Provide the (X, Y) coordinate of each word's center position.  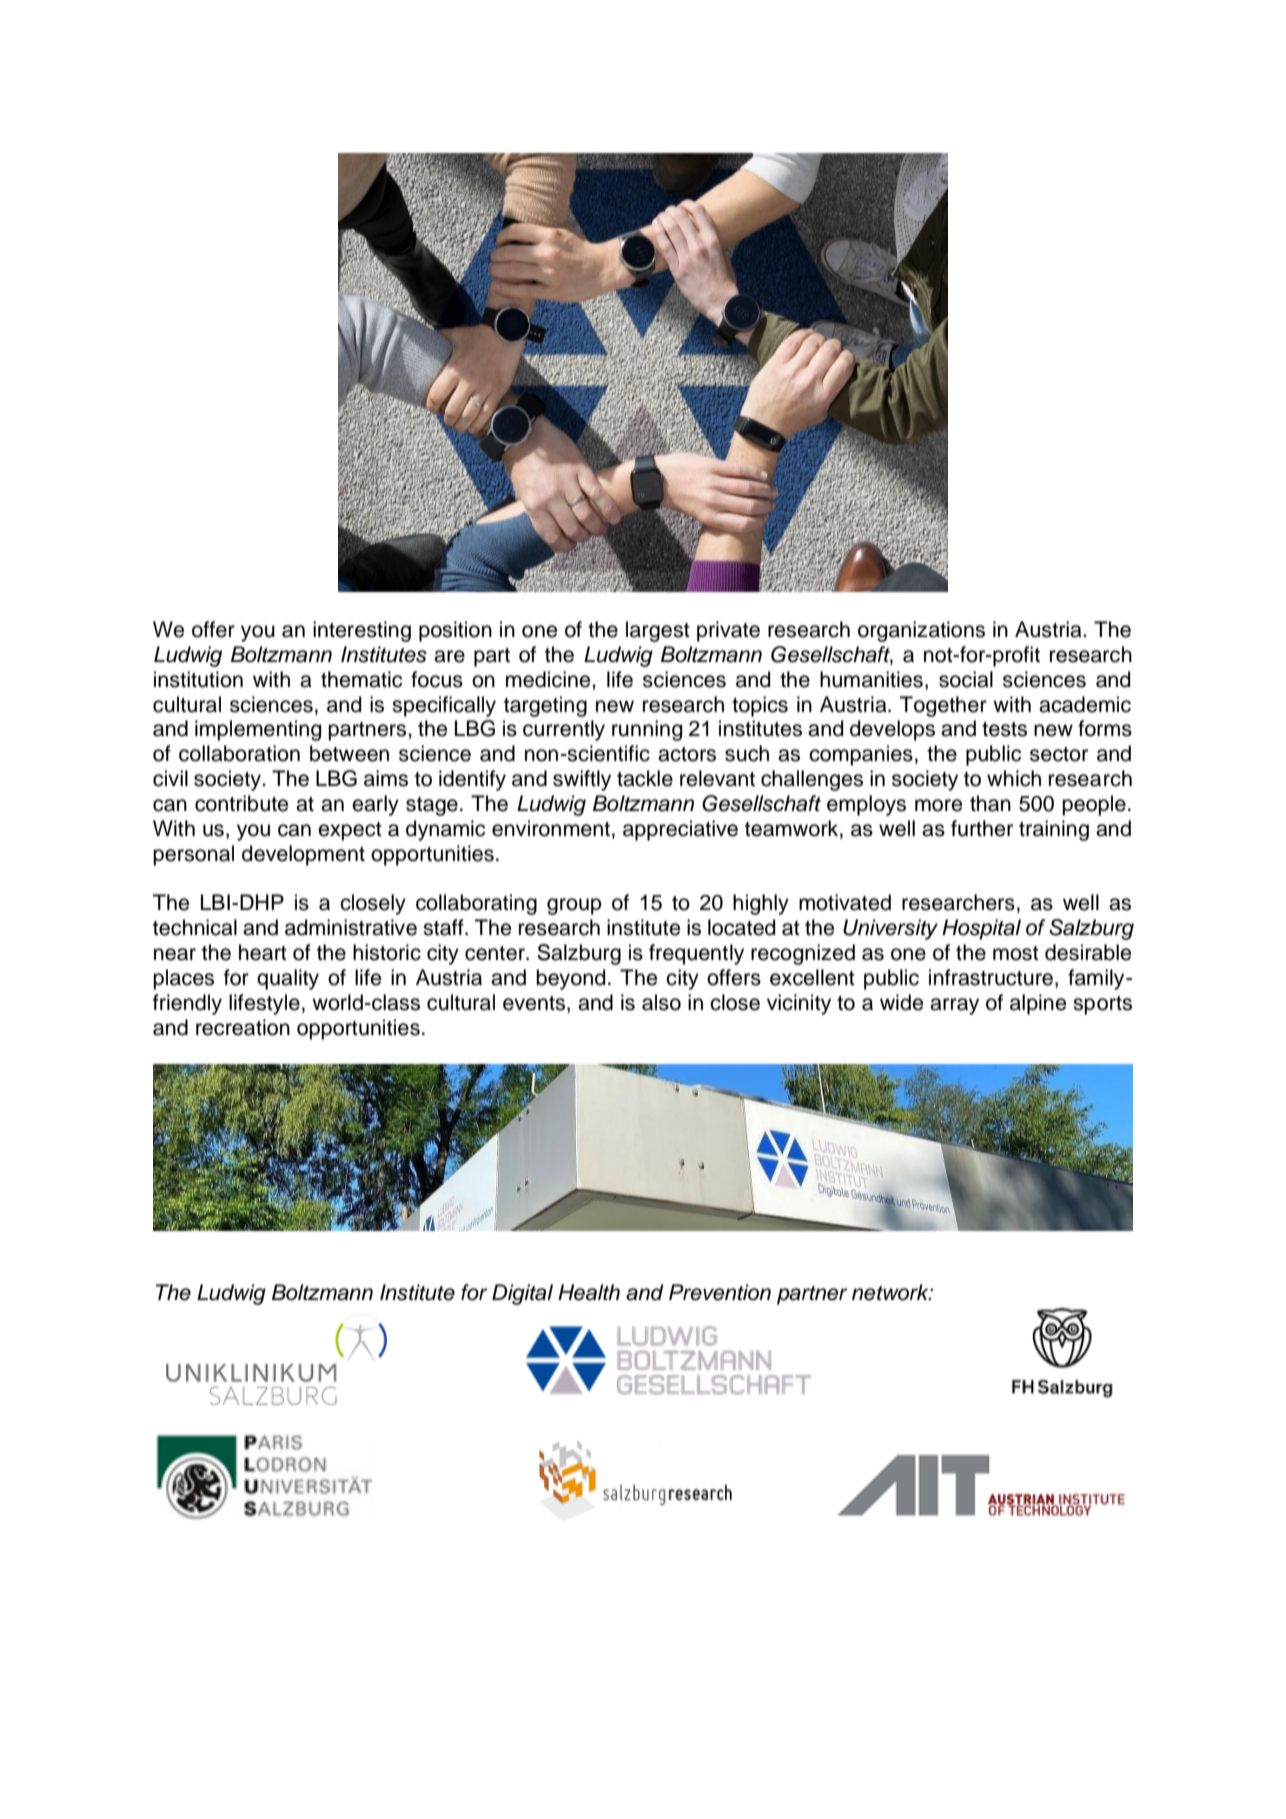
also (661, 1002)
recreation (243, 1027)
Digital (522, 1294)
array (954, 1006)
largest (658, 631)
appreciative (680, 830)
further (982, 828)
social (966, 679)
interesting (362, 631)
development (303, 855)
